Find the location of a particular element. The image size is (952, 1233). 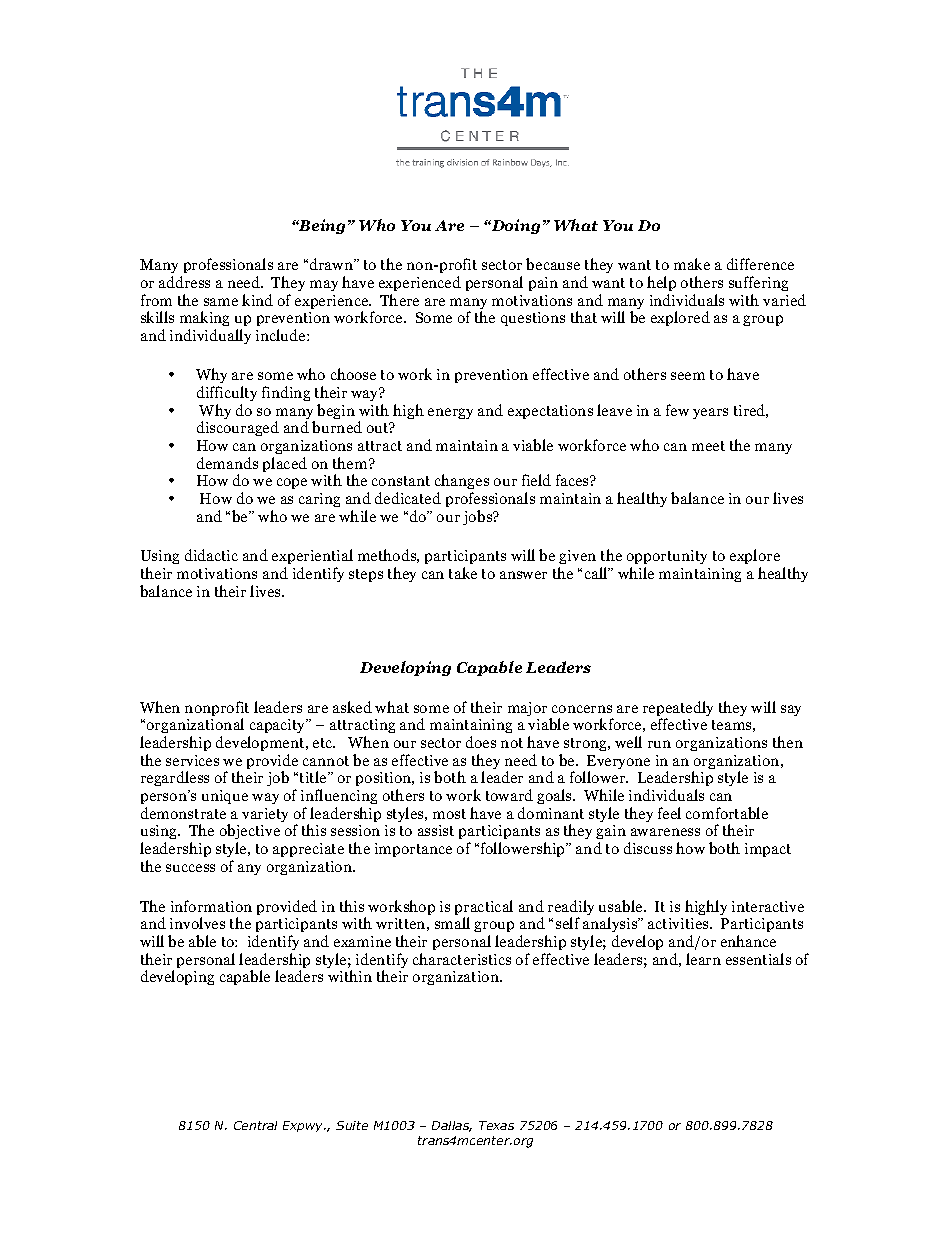

opportunity is located at coordinates (667, 559).
